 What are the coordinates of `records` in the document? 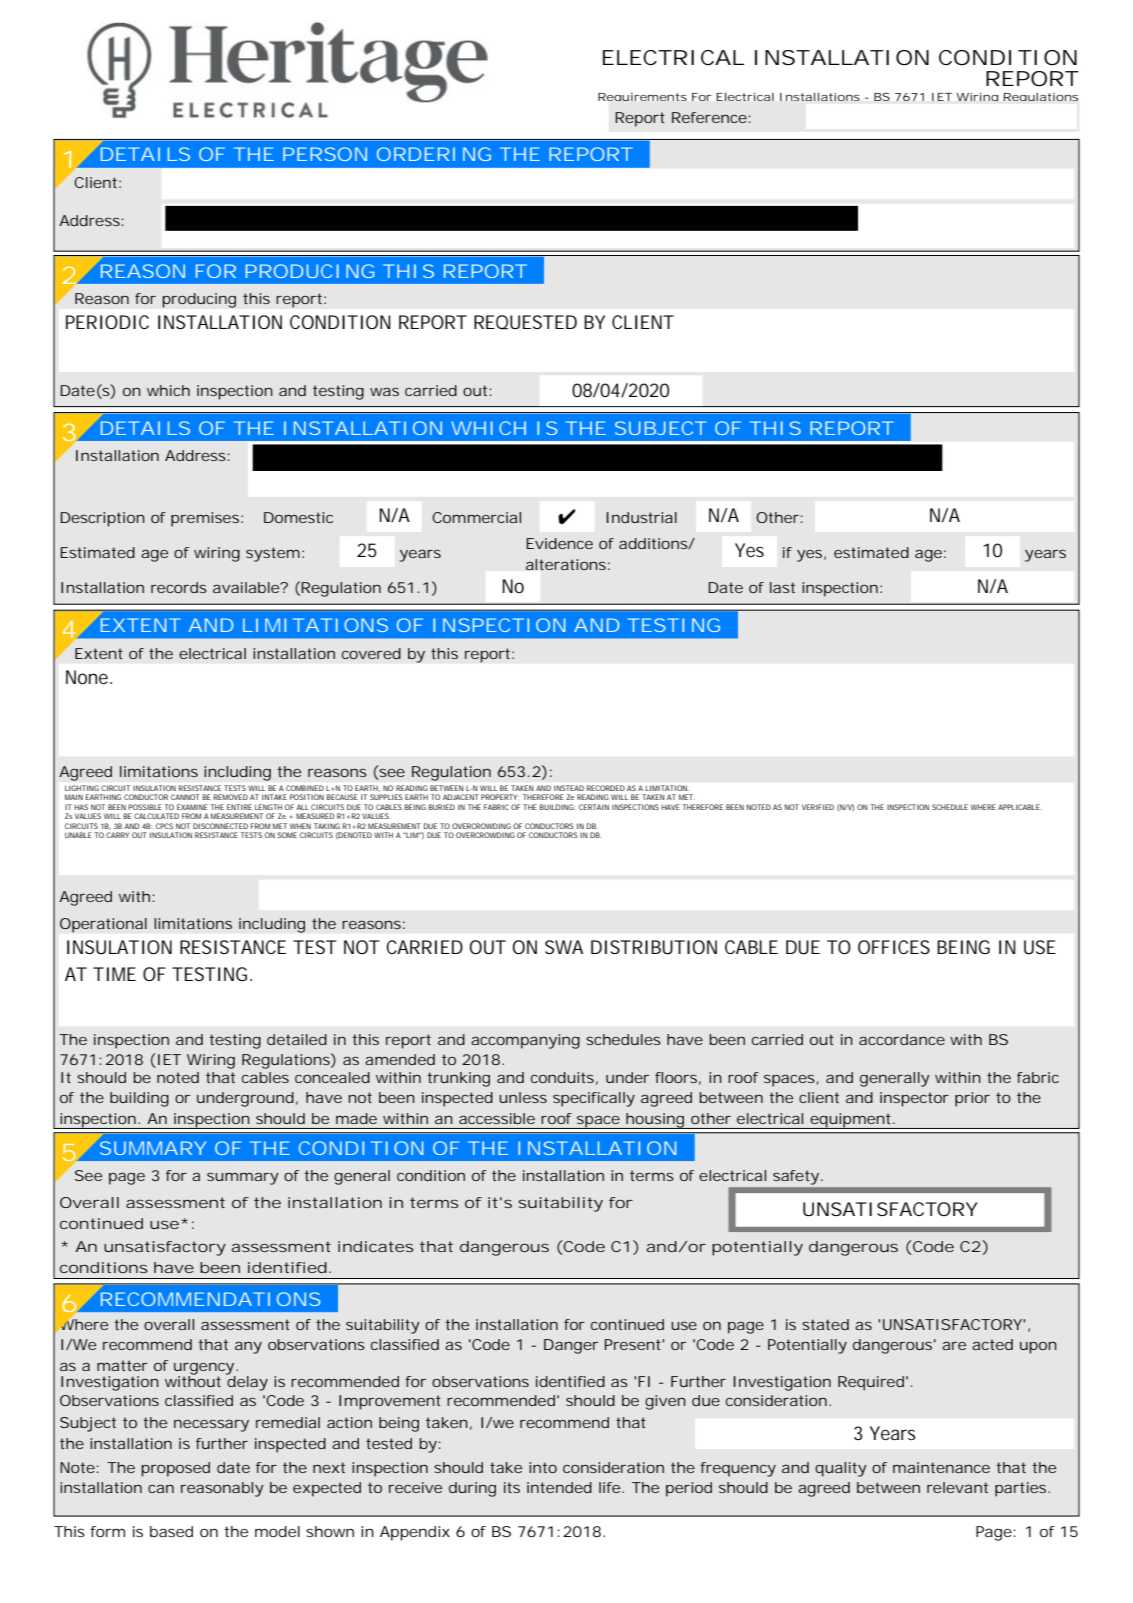 It's located at (179, 587).
